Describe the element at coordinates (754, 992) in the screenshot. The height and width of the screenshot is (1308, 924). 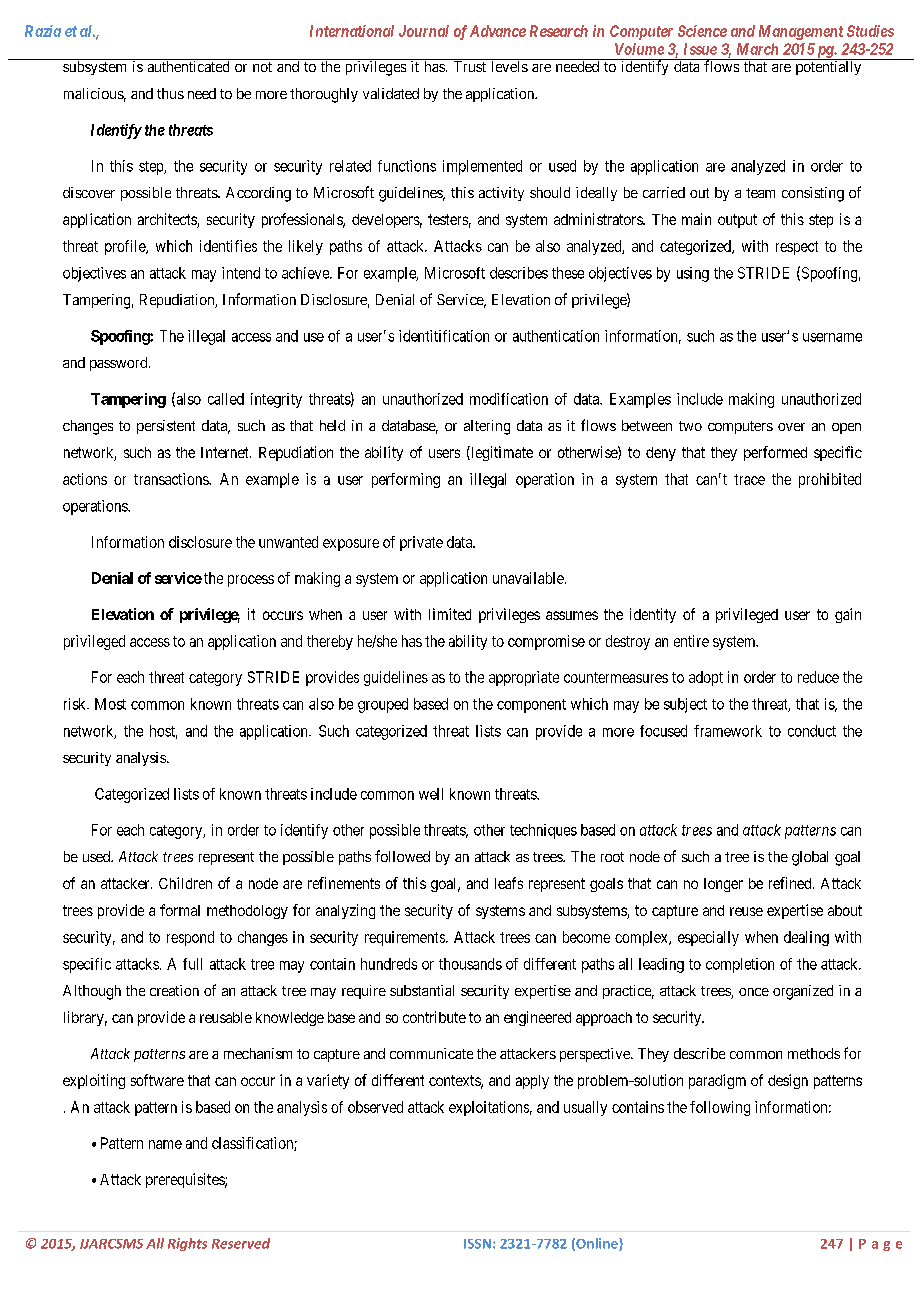
I see `once` at that location.
